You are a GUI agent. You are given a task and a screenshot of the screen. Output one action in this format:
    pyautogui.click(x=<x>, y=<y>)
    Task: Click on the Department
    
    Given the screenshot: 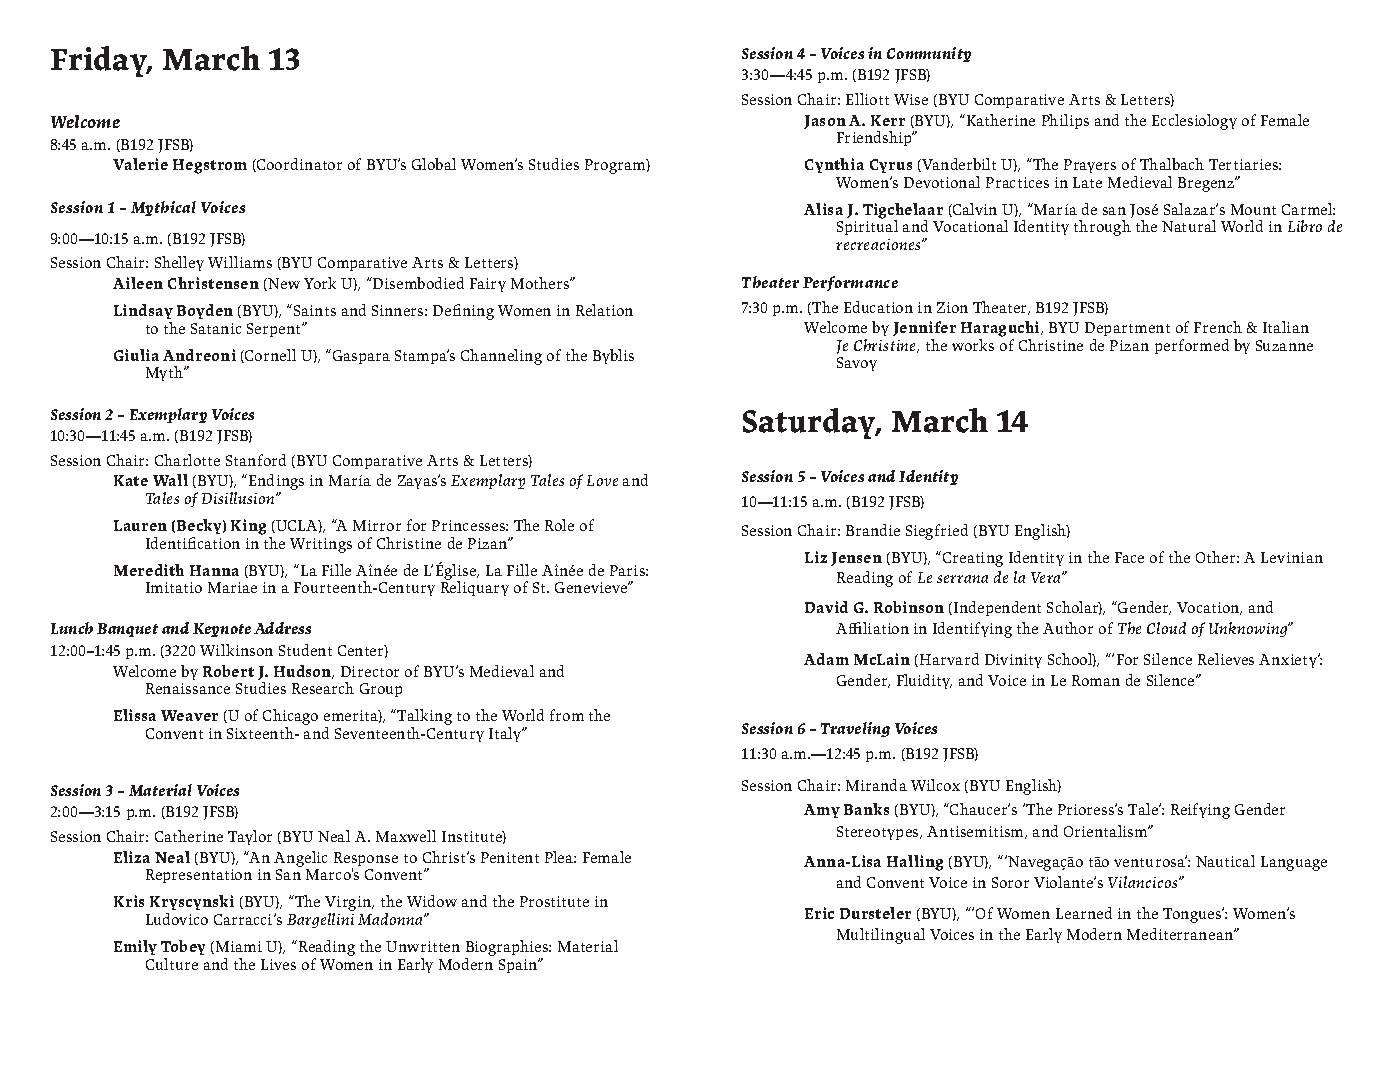 What is the action you would take?
    pyautogui.click(x=1127, y=331)
